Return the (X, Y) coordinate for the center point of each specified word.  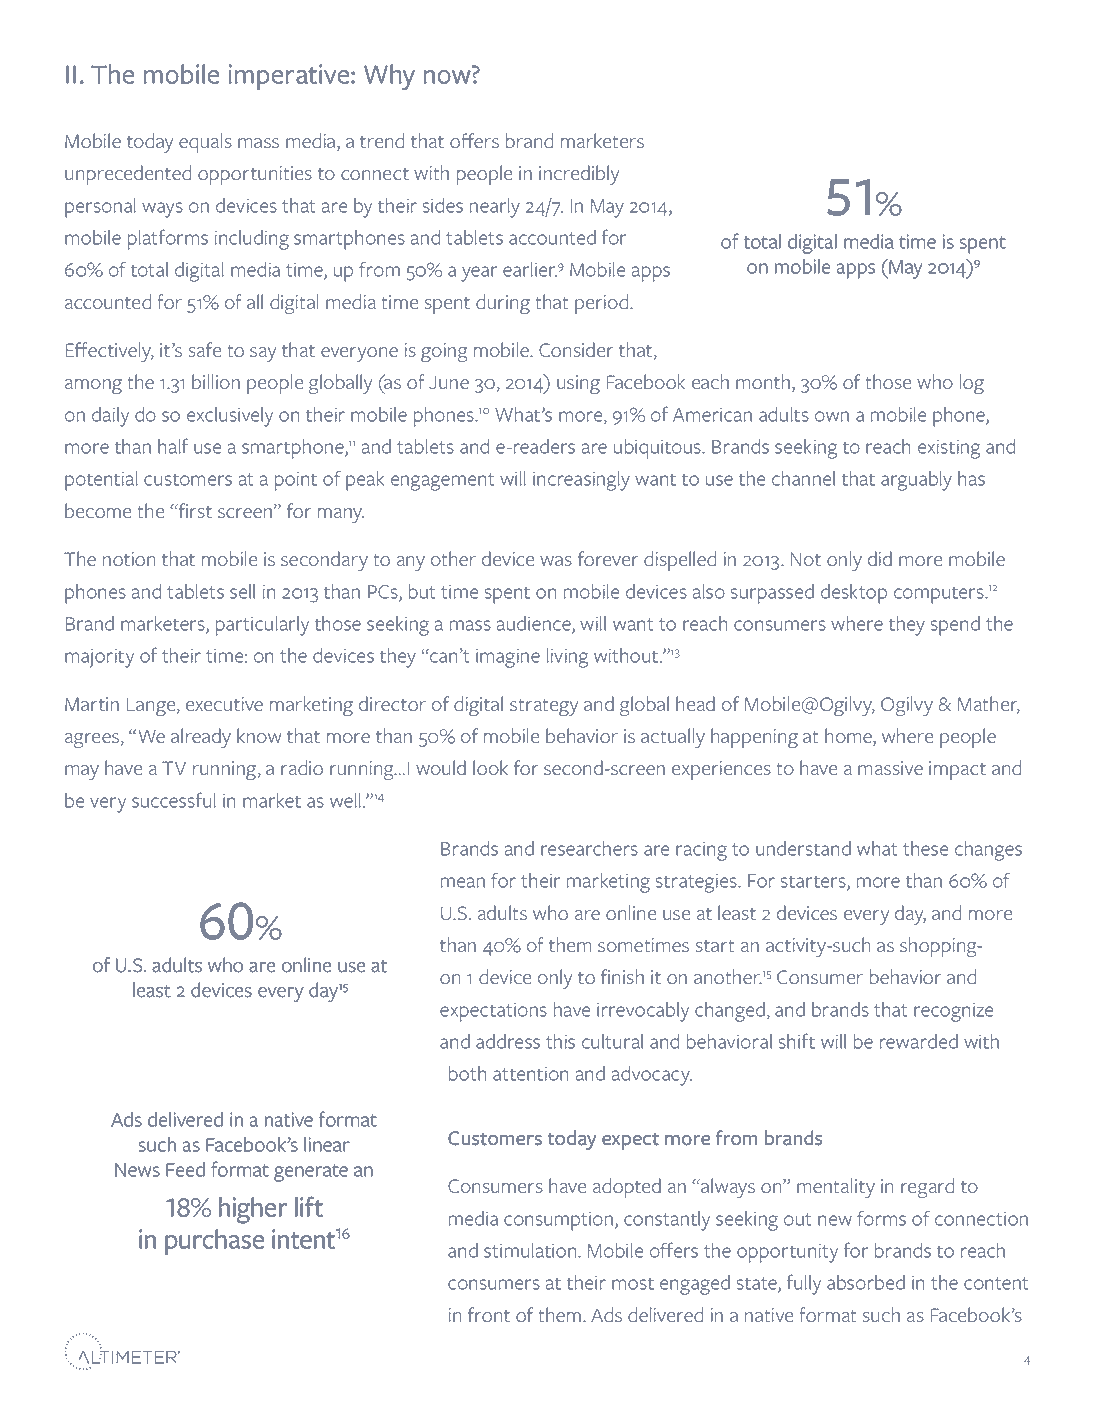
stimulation (531, 1250)
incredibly (579, 175)
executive (224, 704)
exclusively (230, 417)
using (578, 385)
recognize (953, 1012)
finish (622, 976)
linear (327, 1144)
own (832, 416)
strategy (544, 708)
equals (205, 143)
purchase (214, 1242)
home (849, 737)
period (601, 304)
